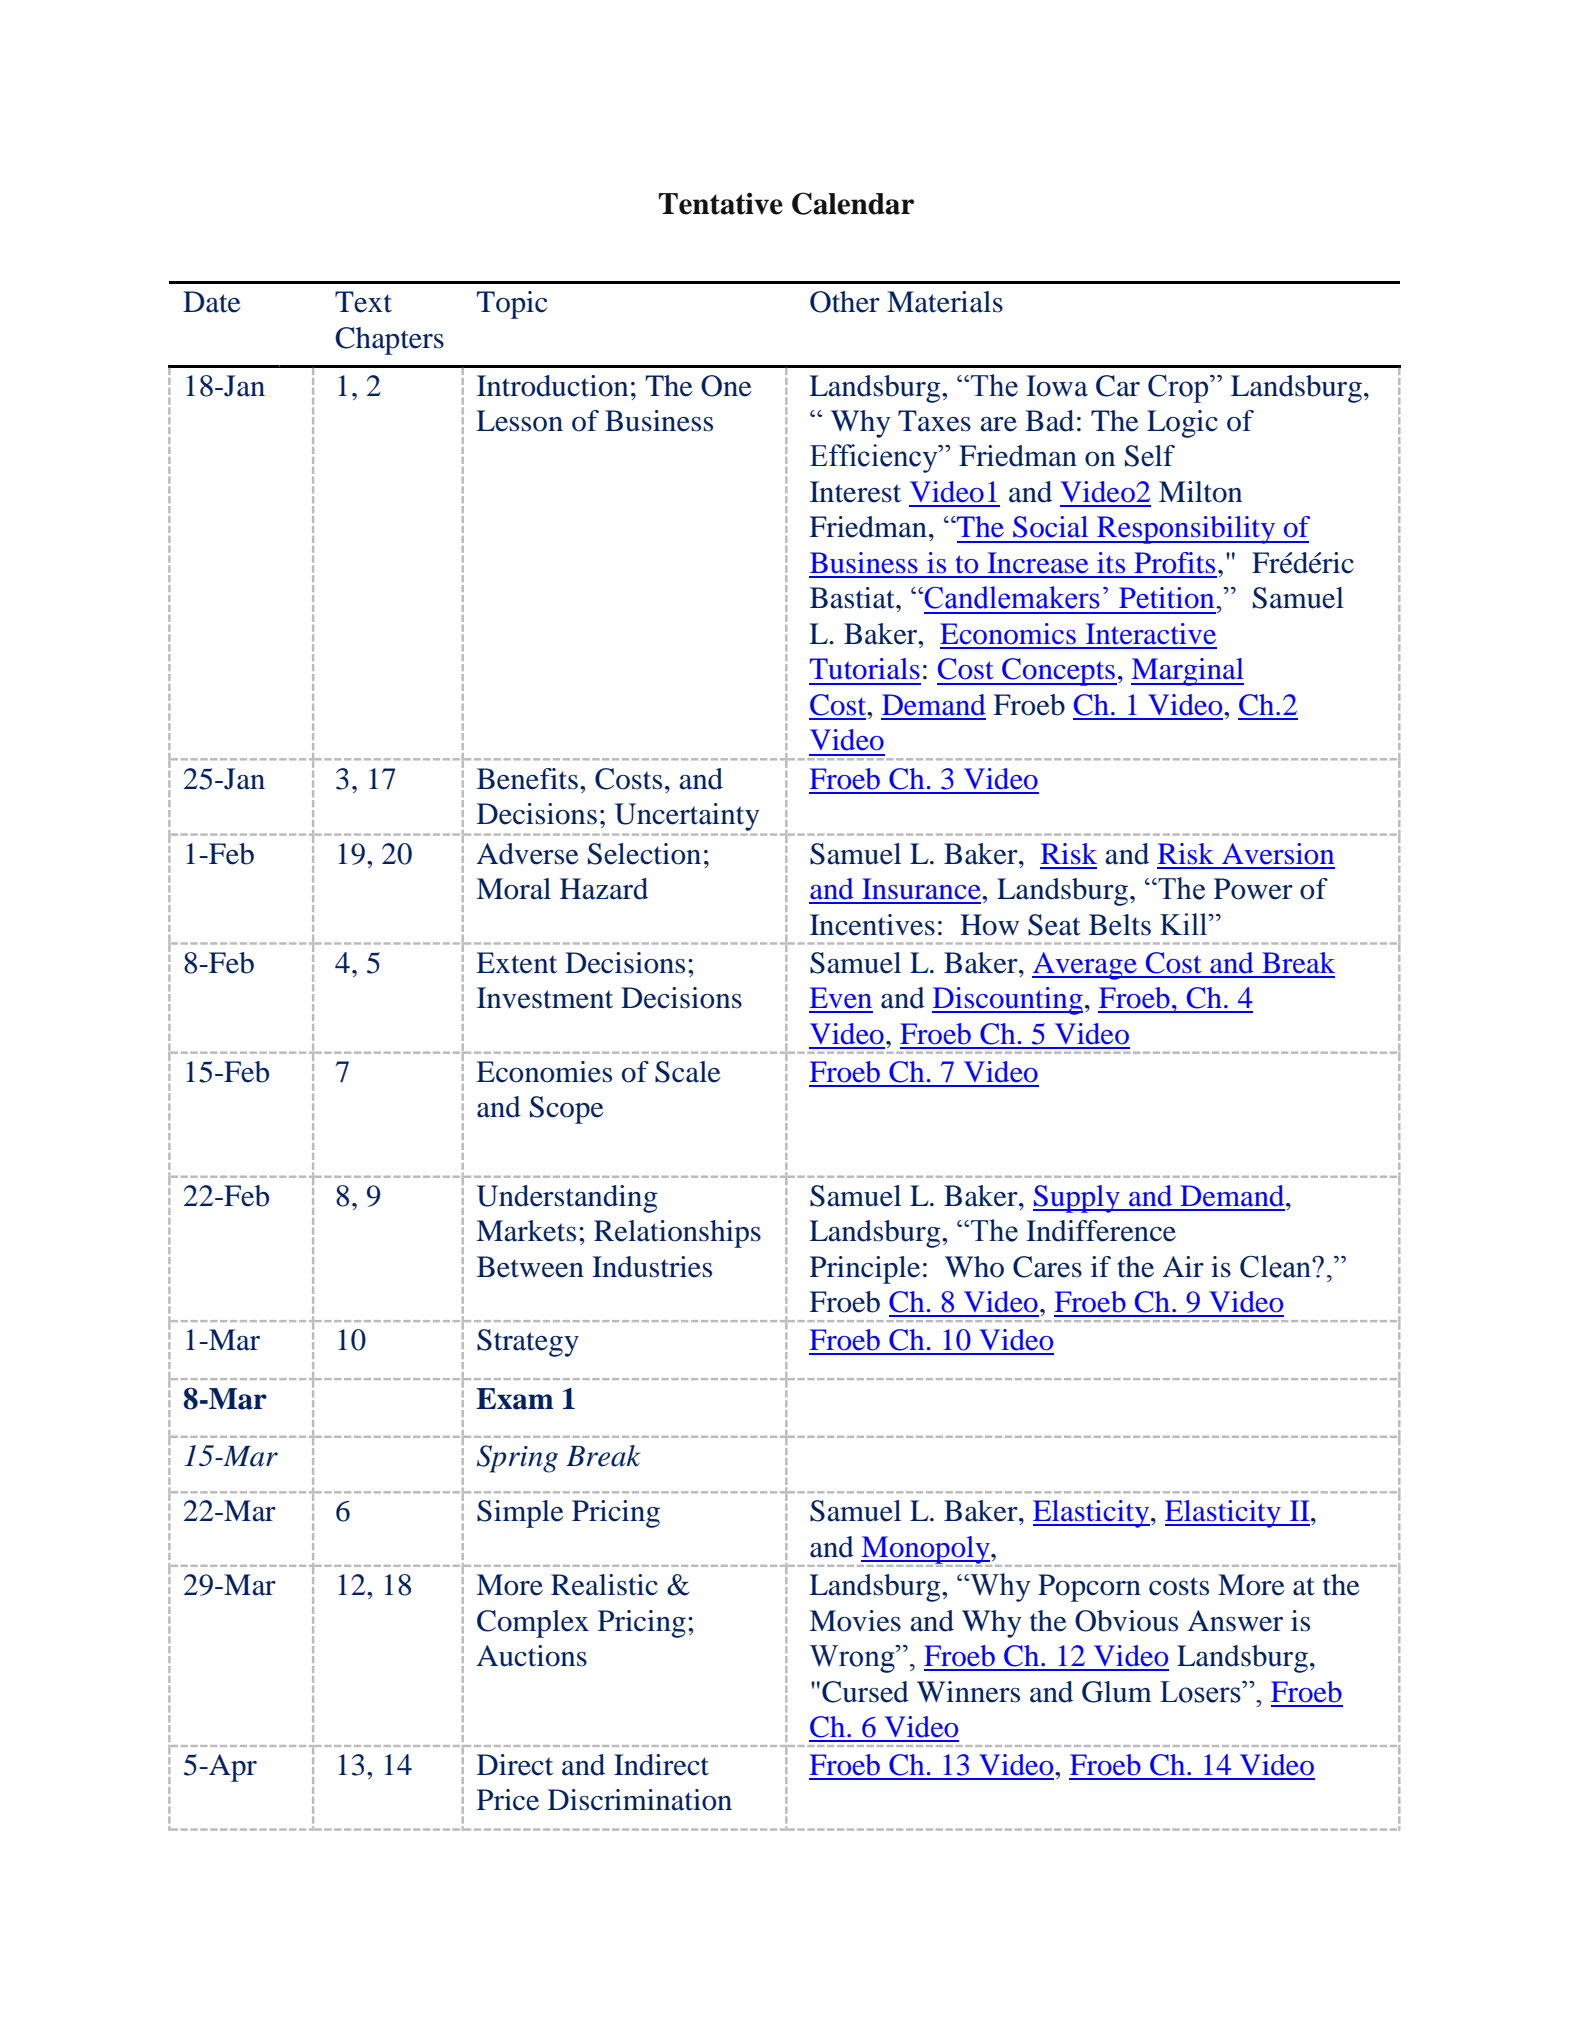 Image resolution: width=1573 pixels, height=2036 pixels. What do you see at coordinates (514, 1399) in the page?
I see `Exam` at bounding box center [514, 1399].
